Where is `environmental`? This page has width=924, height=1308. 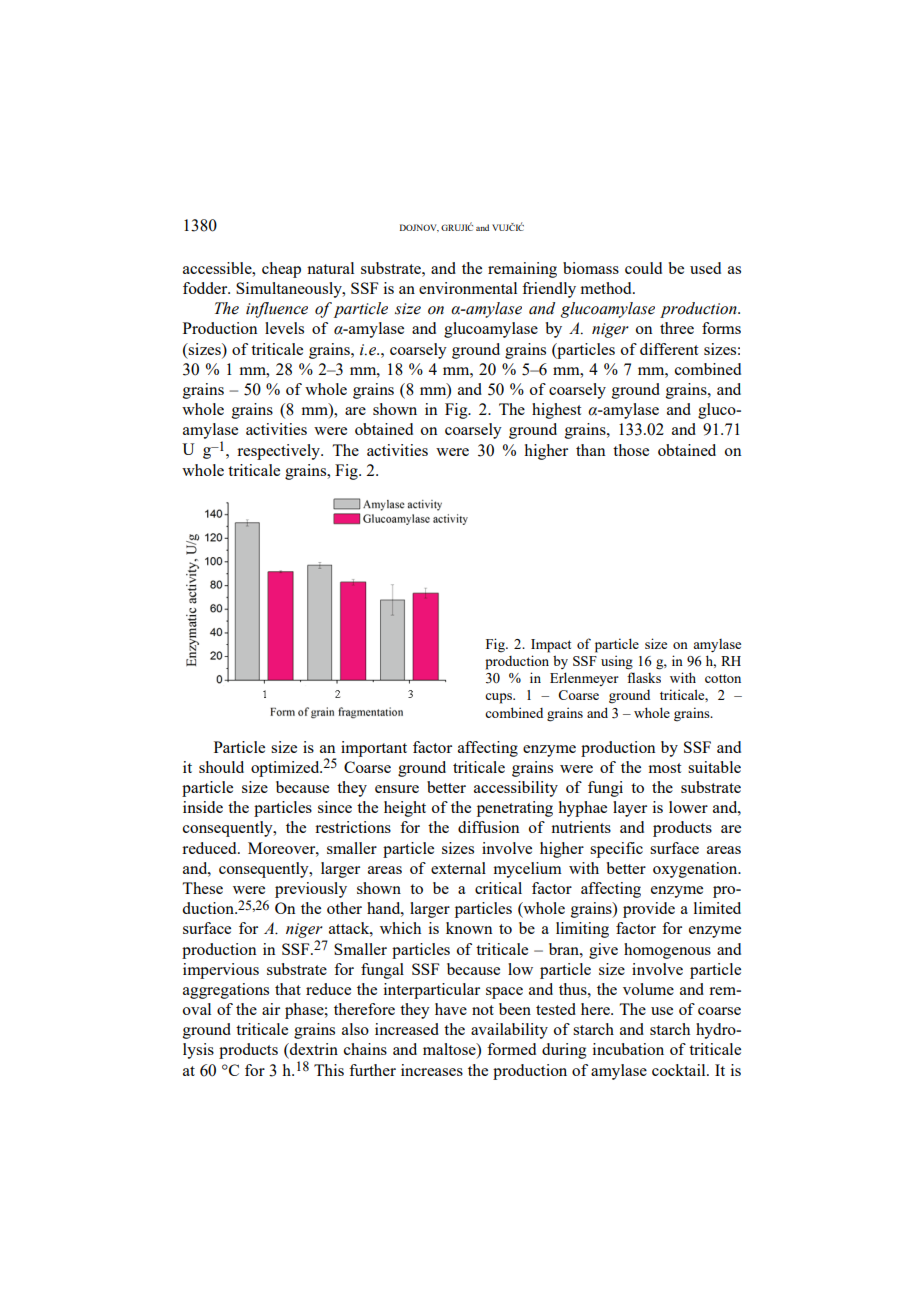
environmental is located at coordinates (468, 288).
